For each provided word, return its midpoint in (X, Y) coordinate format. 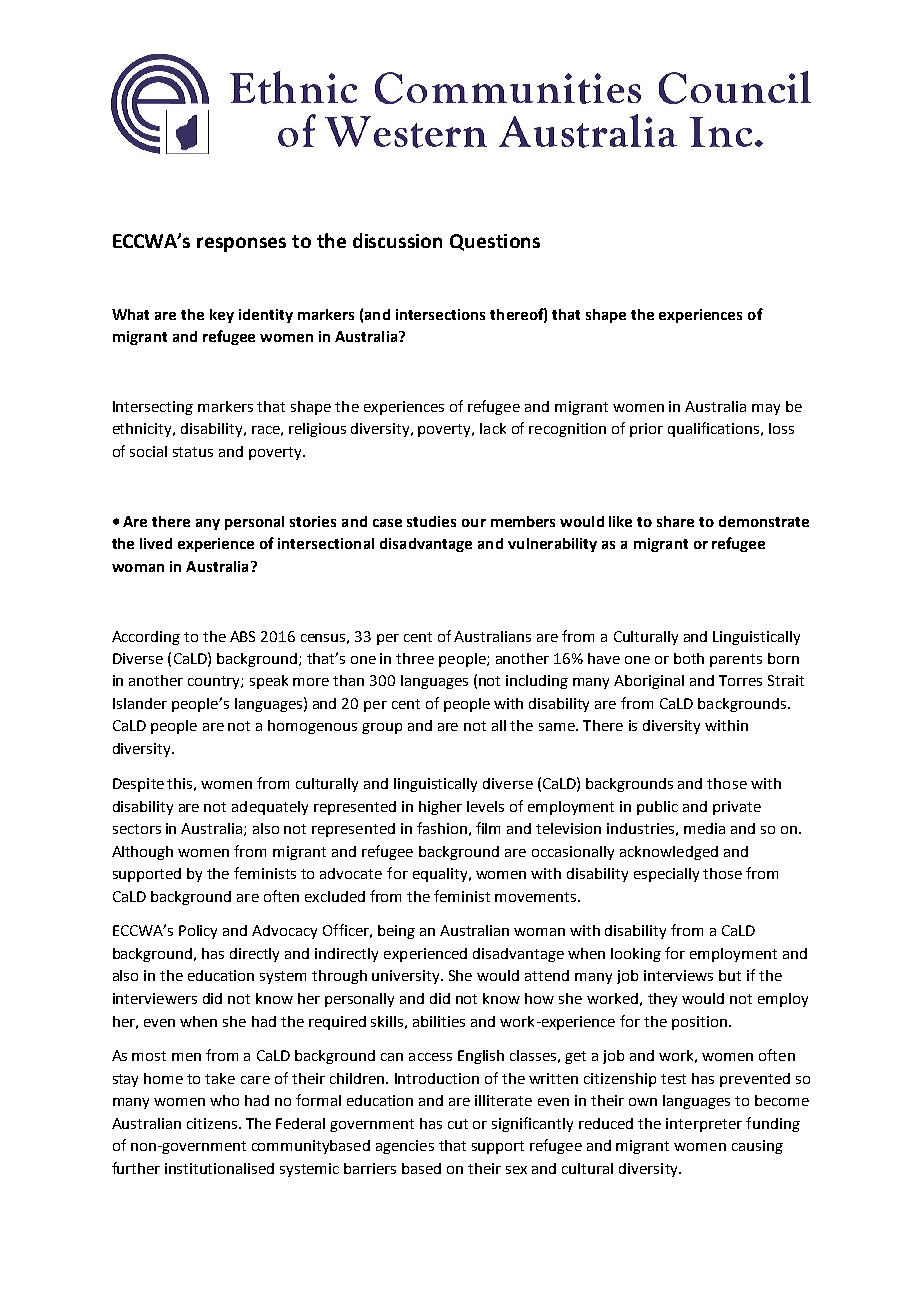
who (224, 1100)
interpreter (704, 1125)
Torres (740, 680)
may (766, 409)
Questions (495, 242)
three (415, 658)
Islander (140, 703)
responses (241, 244)
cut (458, 1124)
